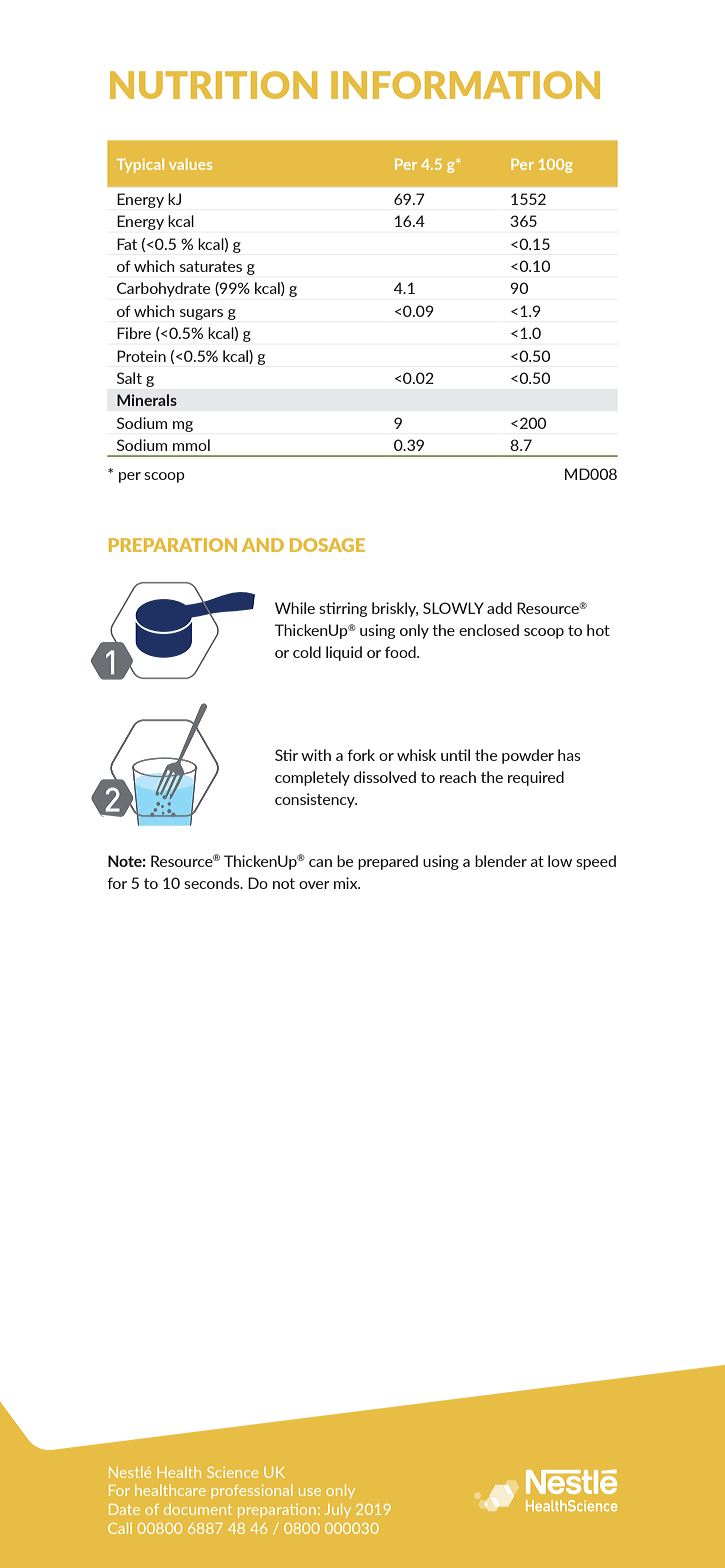  I want to click on seconds, so click(213, 883).
